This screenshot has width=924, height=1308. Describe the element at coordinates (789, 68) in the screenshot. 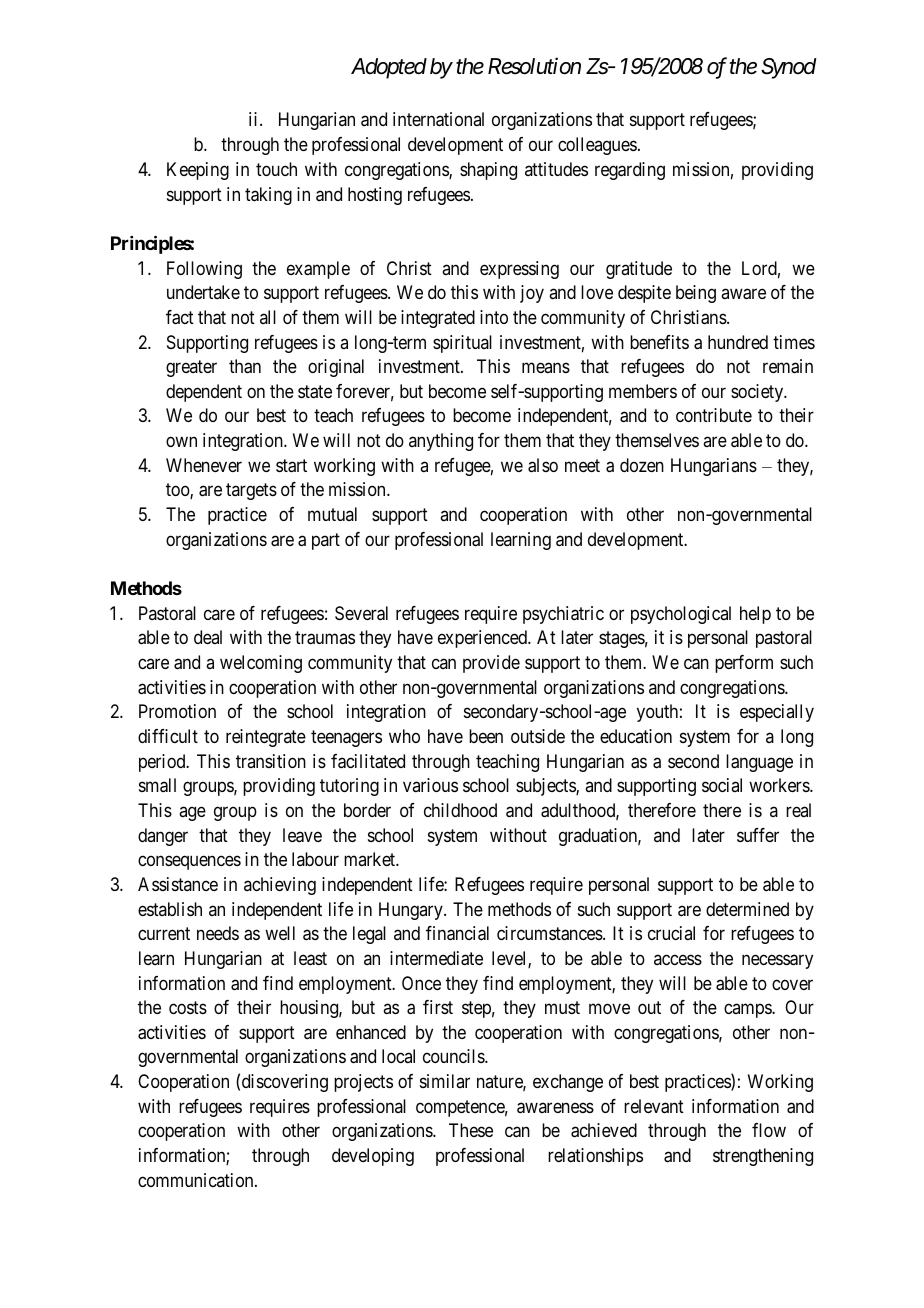

I see `Synod` at that location.
